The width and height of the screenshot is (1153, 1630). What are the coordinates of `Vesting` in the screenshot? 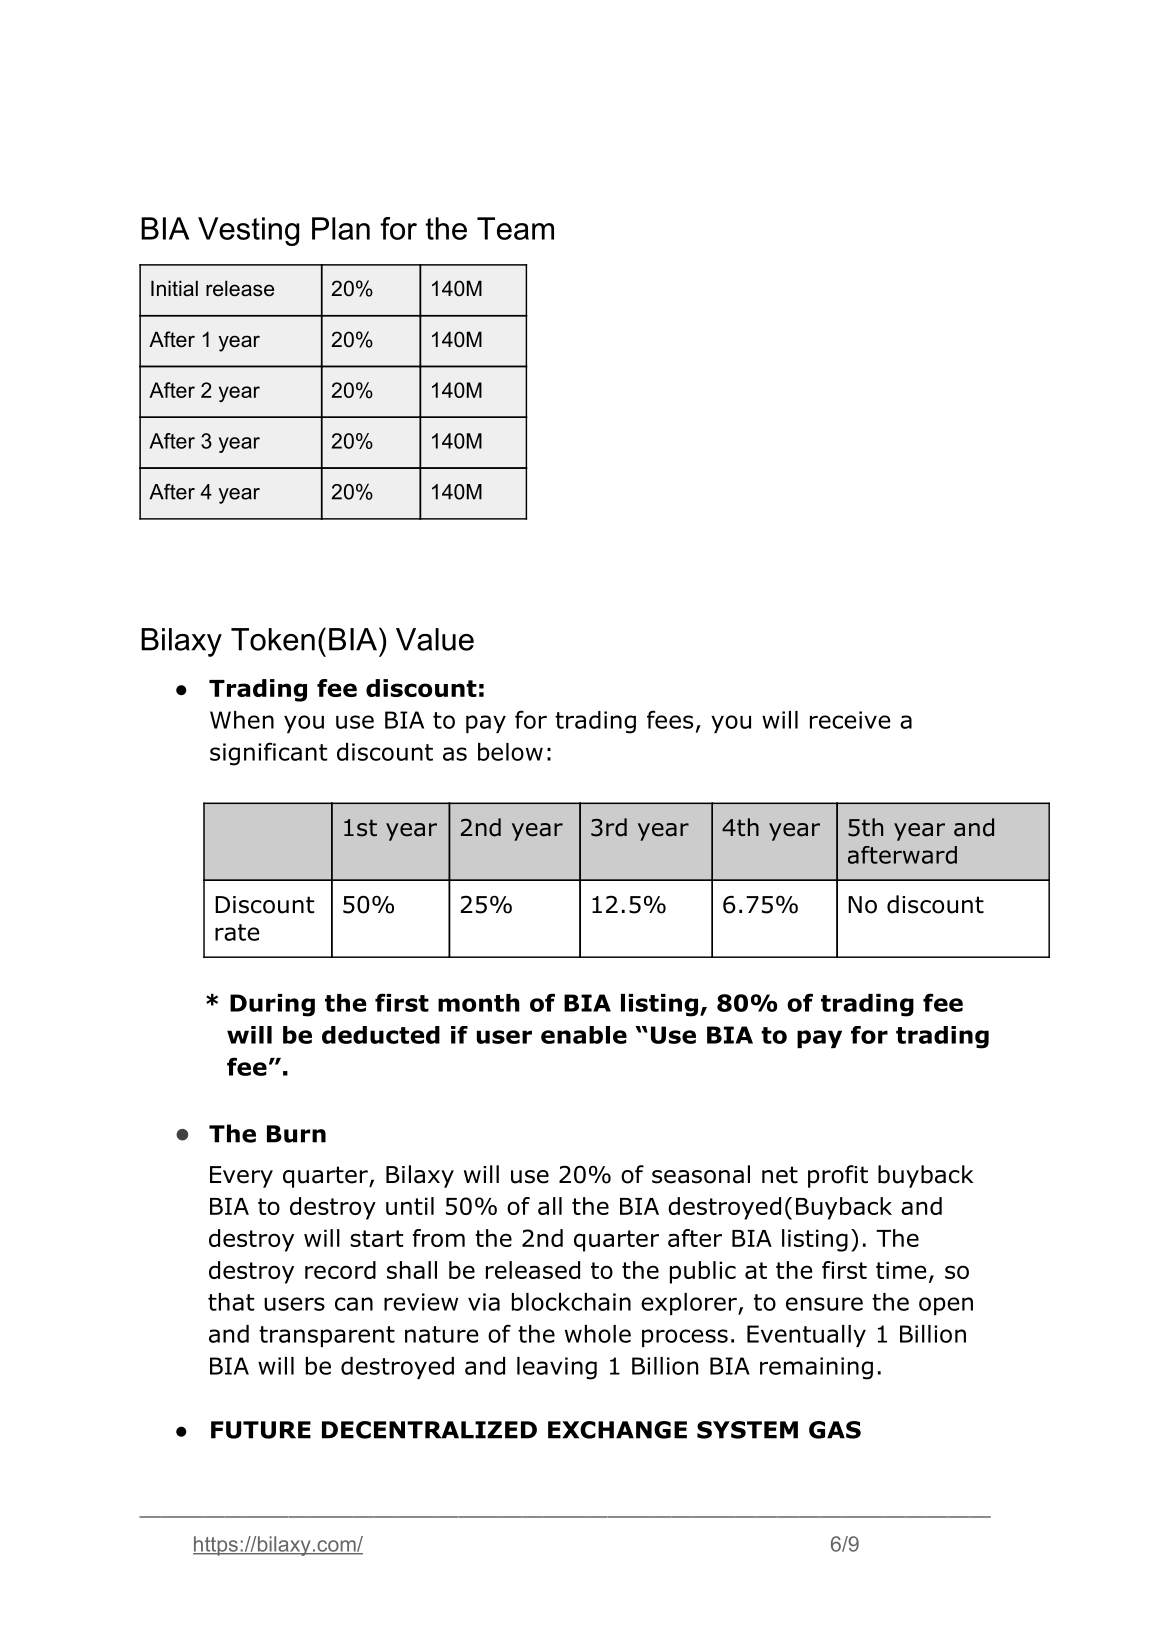 It's located at (248, 231).
